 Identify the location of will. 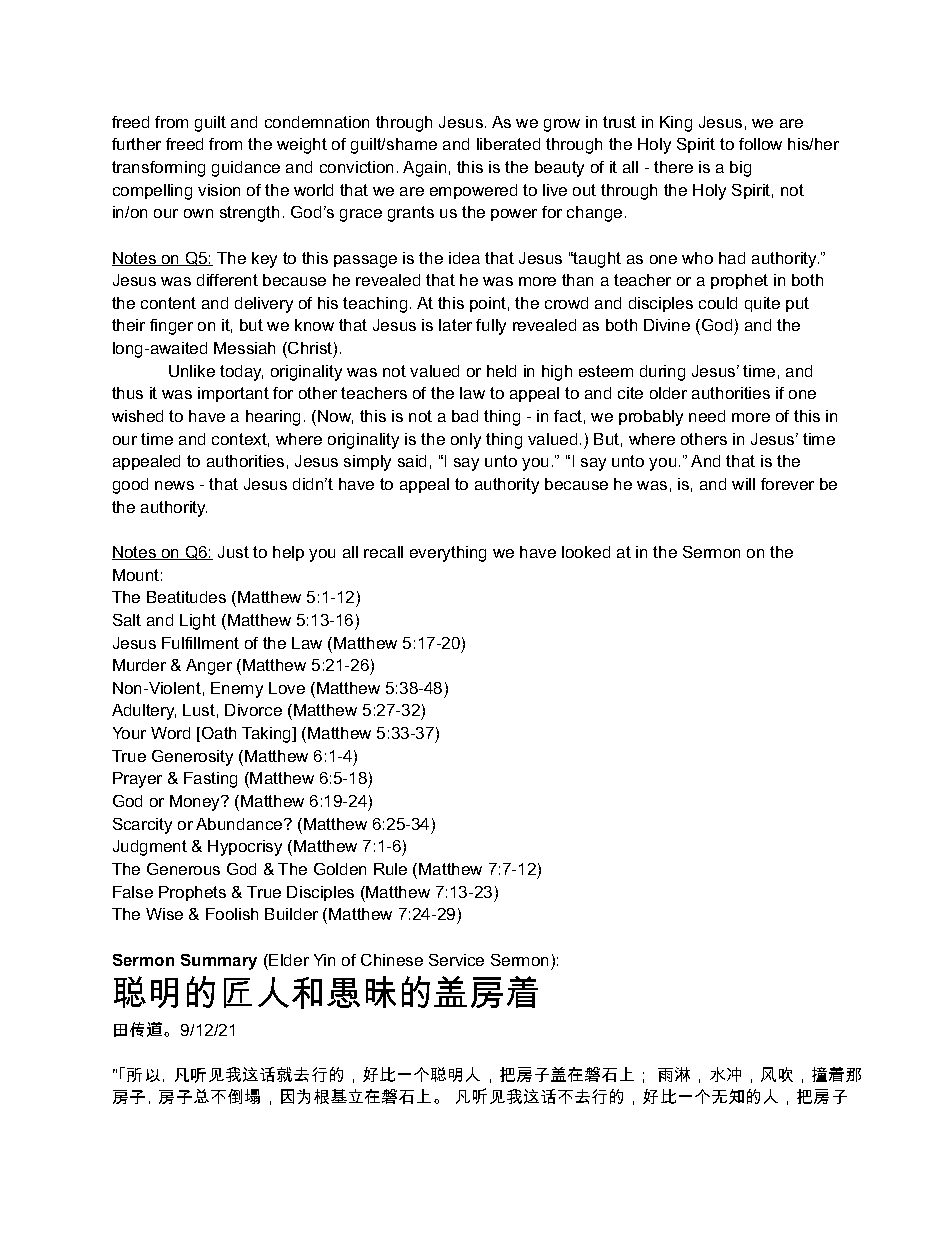
(743, 484).
